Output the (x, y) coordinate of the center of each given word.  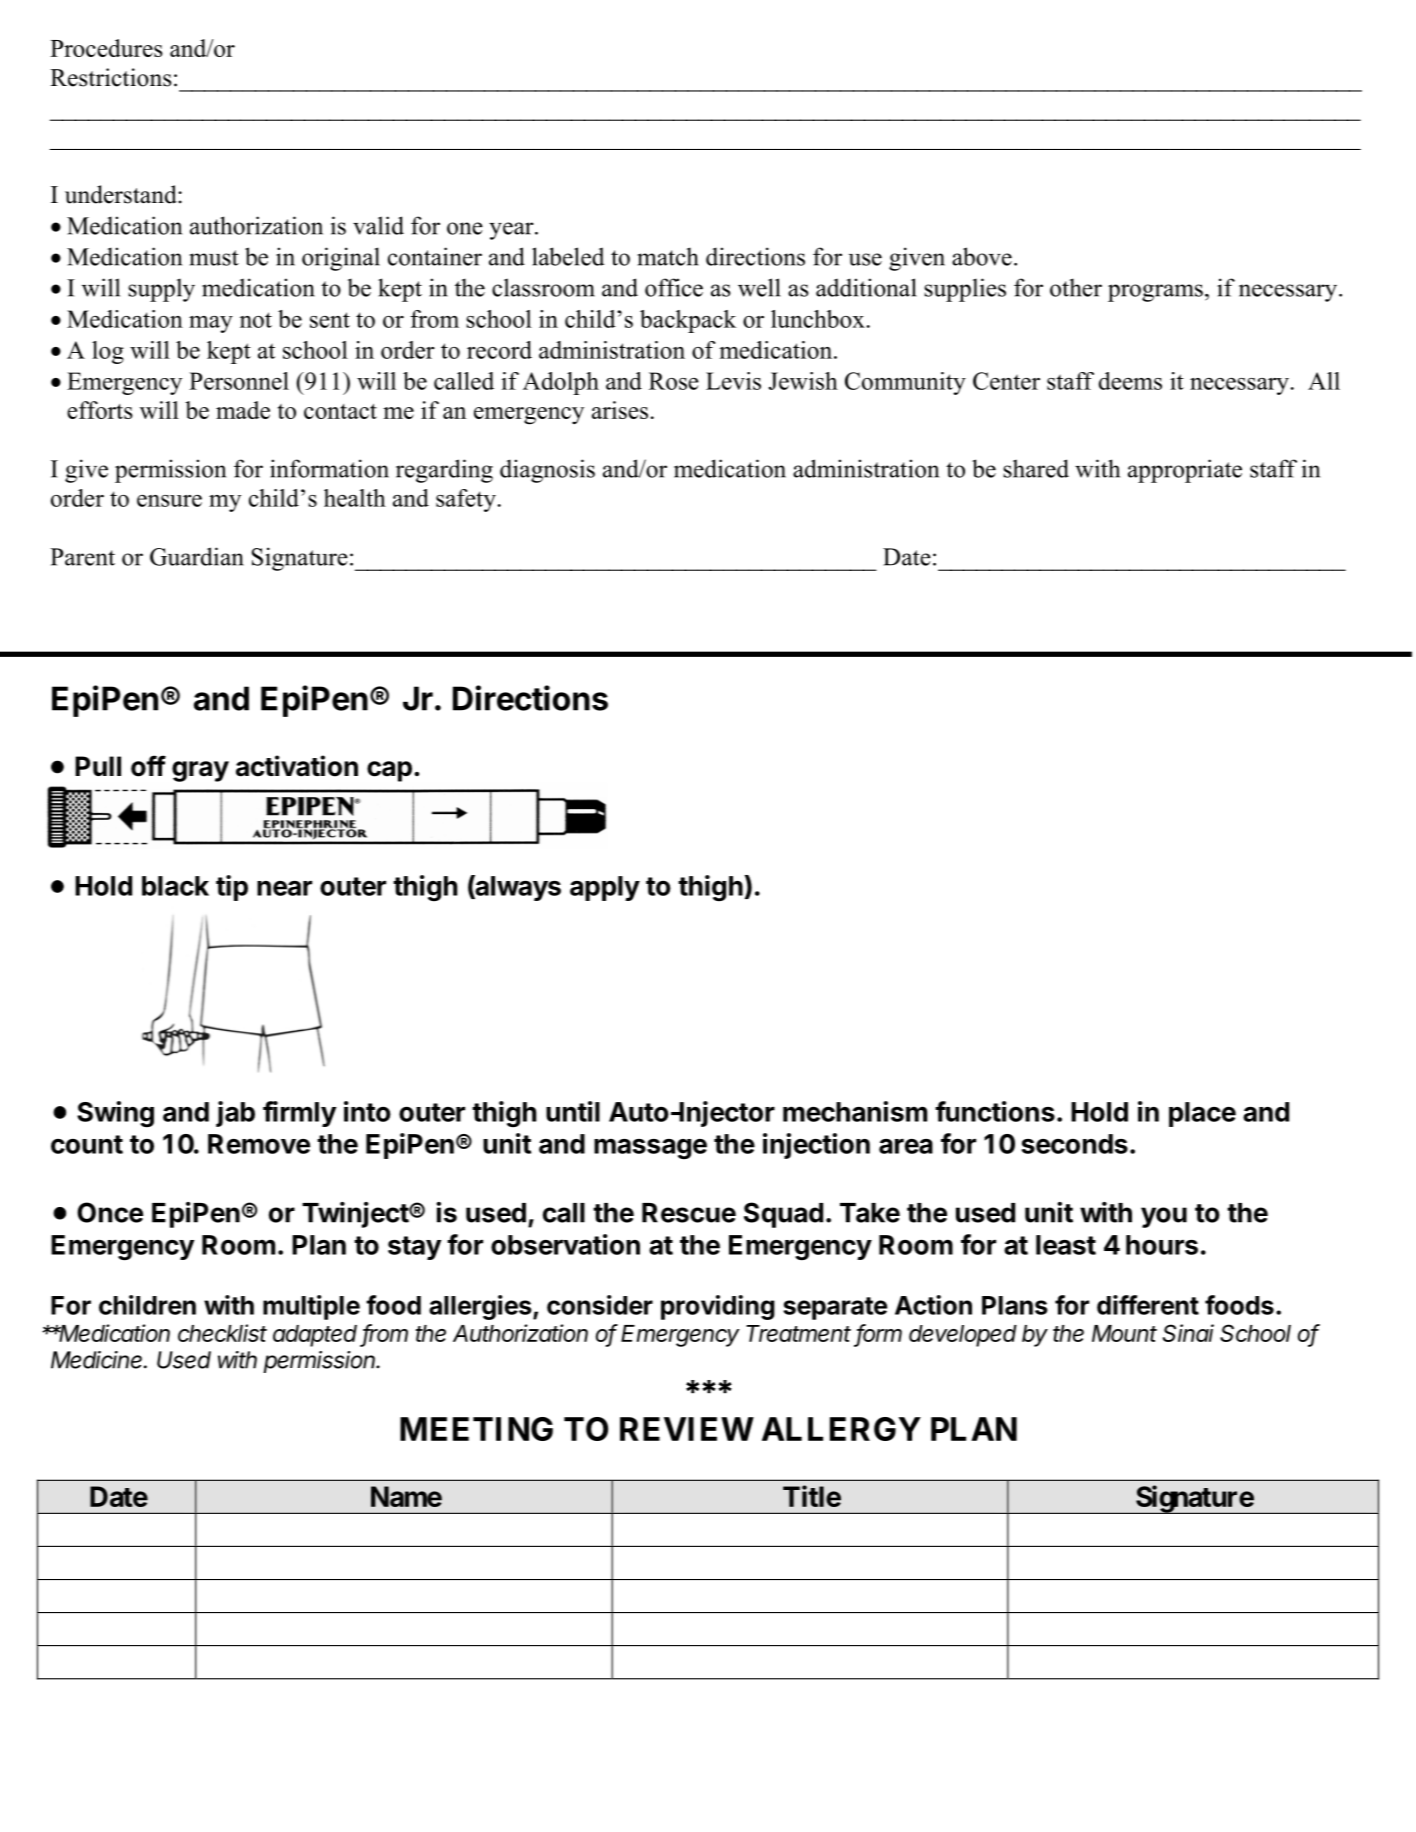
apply (605, 888)
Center (1006, 381)
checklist (222, 1333)
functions (995, 1111)
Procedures (106, 48)
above (982, 256)
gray (200, 771)
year (512, 231)
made (243, 410)
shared (1036, 468)
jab (235, 1114)
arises (620, 410)
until (573, 1111)
